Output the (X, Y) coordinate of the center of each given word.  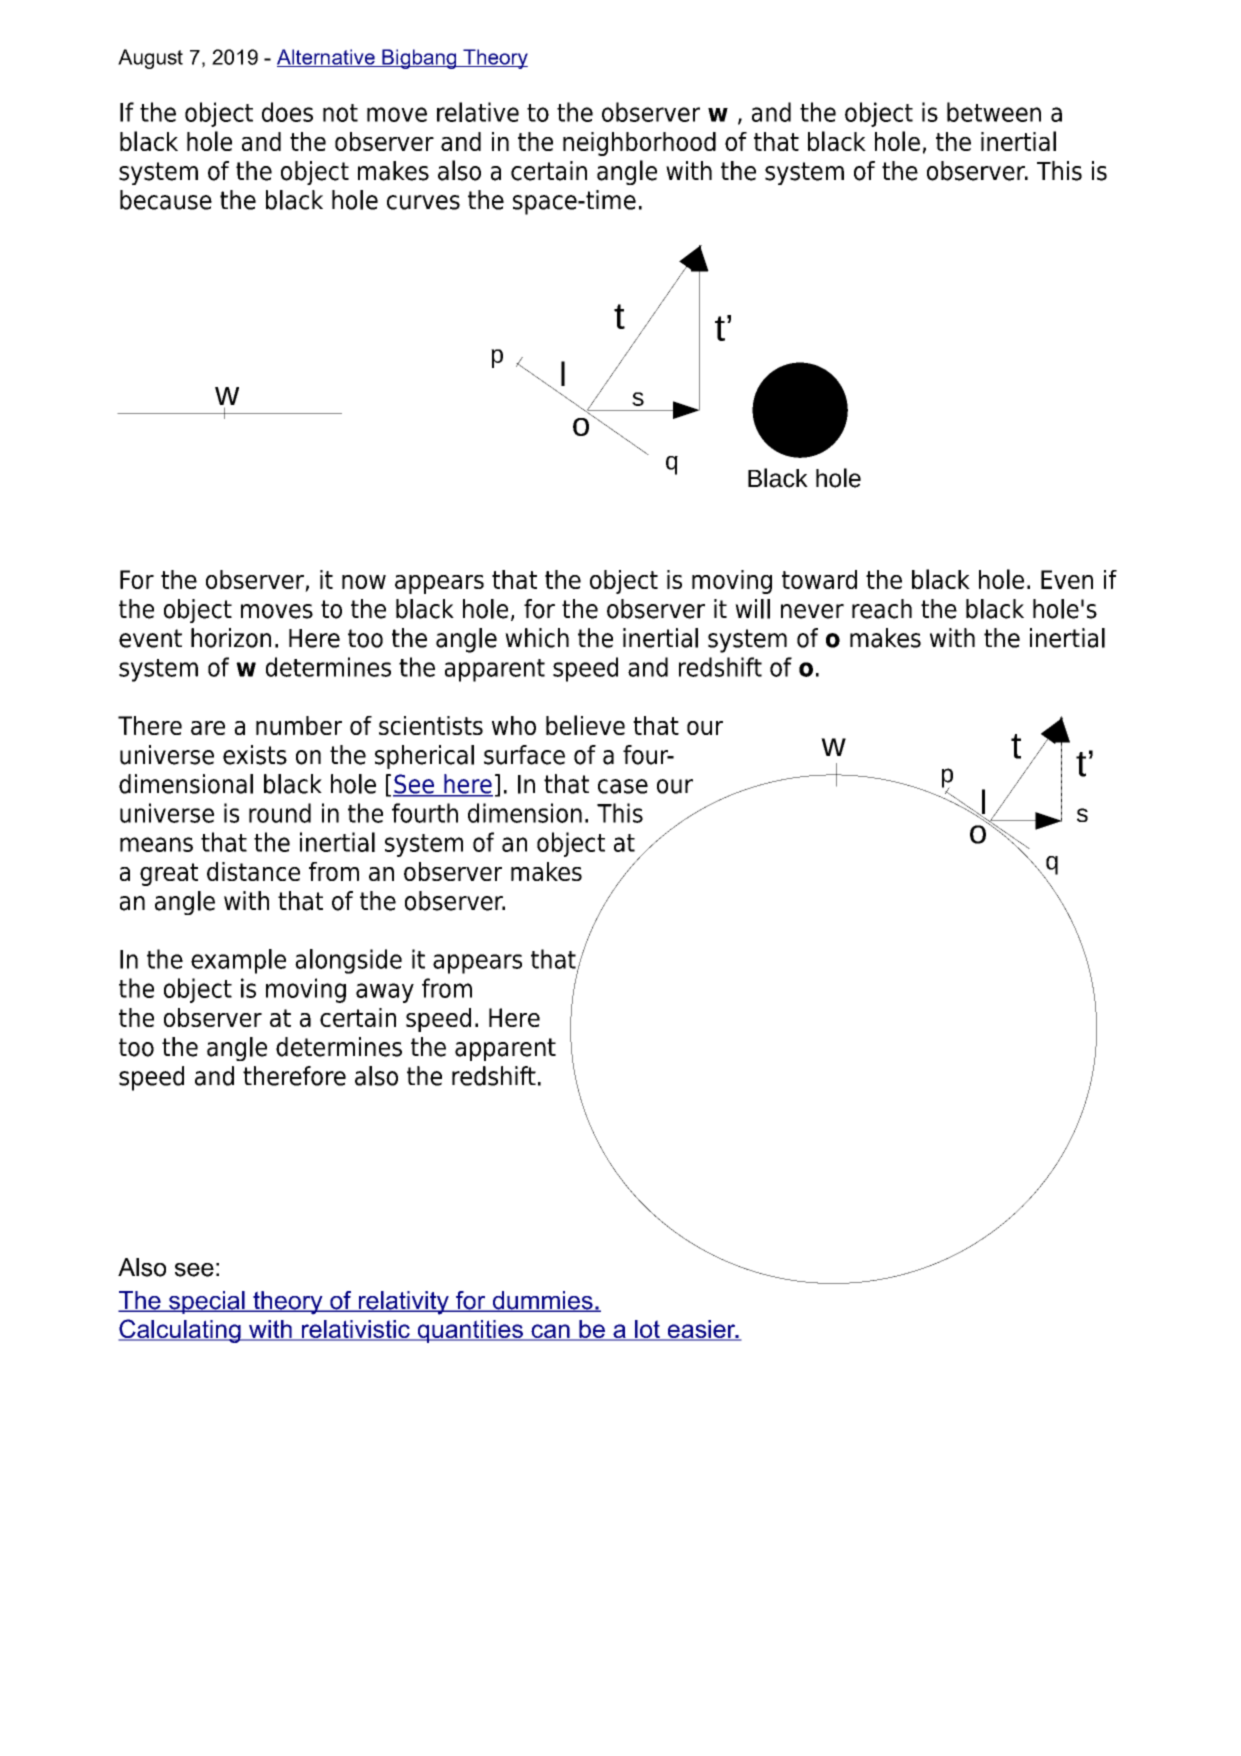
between (994, 112)
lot (647, 1330)
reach (882, 609)
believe (585, 725)
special (207, 1302)
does (287, 112)
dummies (542, 1301)
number (299, 725)
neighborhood (639, 144)
